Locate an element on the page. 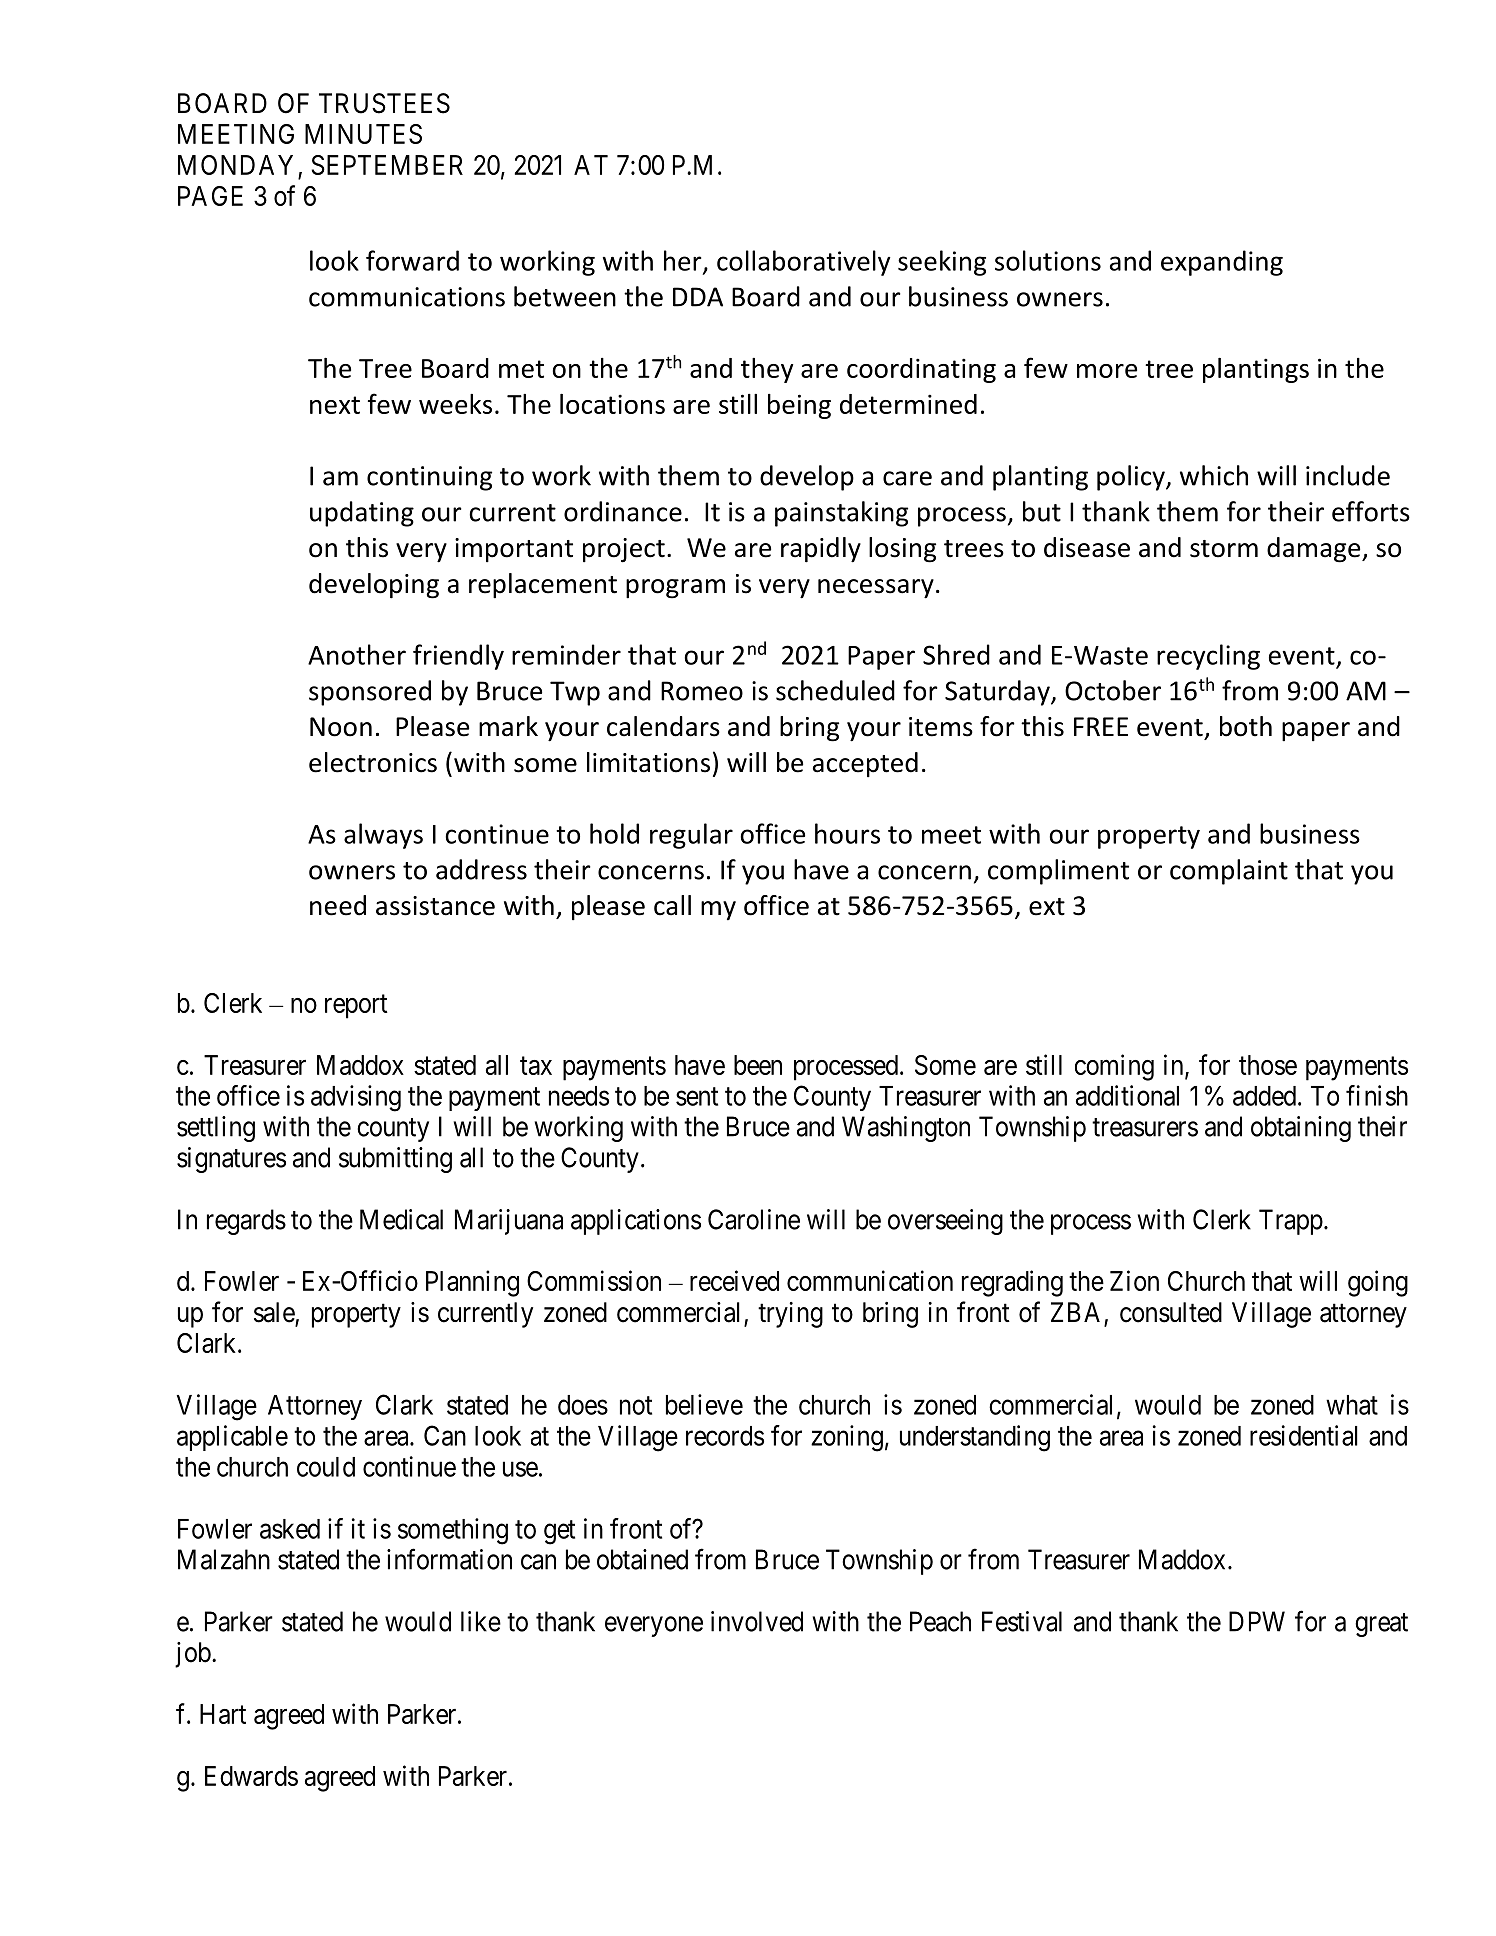  scheduled is located at coordinates (835, 690).
